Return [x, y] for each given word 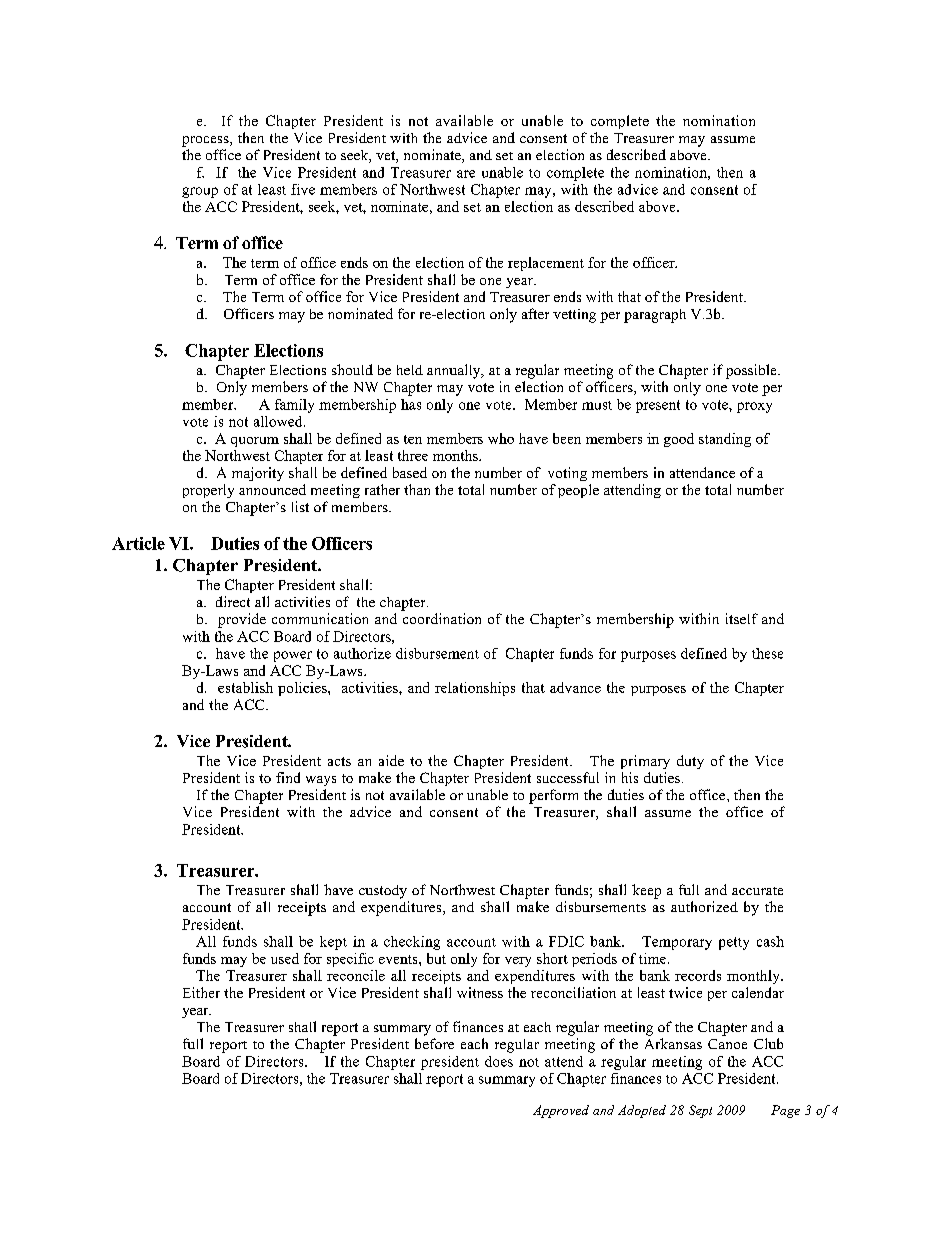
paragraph [655, 316]
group [200, 192]
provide [242, 620]
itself [742, 618]
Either [201, 992]
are [466, 174]
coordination [442, 618]
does [499, 1061]
